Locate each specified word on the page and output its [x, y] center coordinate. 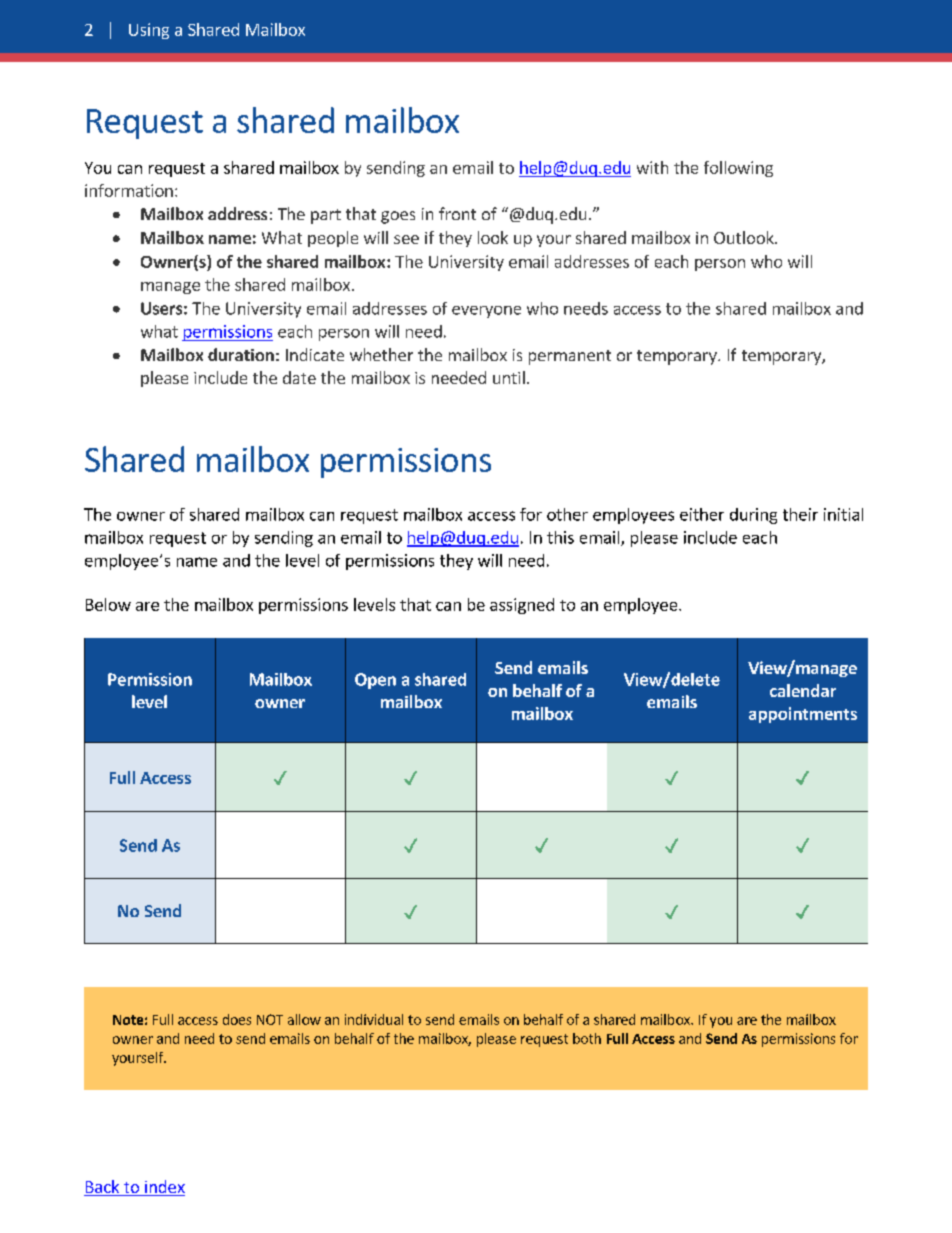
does [237, 1019]
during [753, 516]
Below [108, 604]
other [567, 514]
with [652, 167]
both [587, 1038]
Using [149, 31]
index [164, 1188]
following [738, 169]
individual [374, 1019]
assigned [522, 606]
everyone [486, 312]
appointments [803, 715]
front [457, 213]
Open [375, 681]
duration [241, 354]
